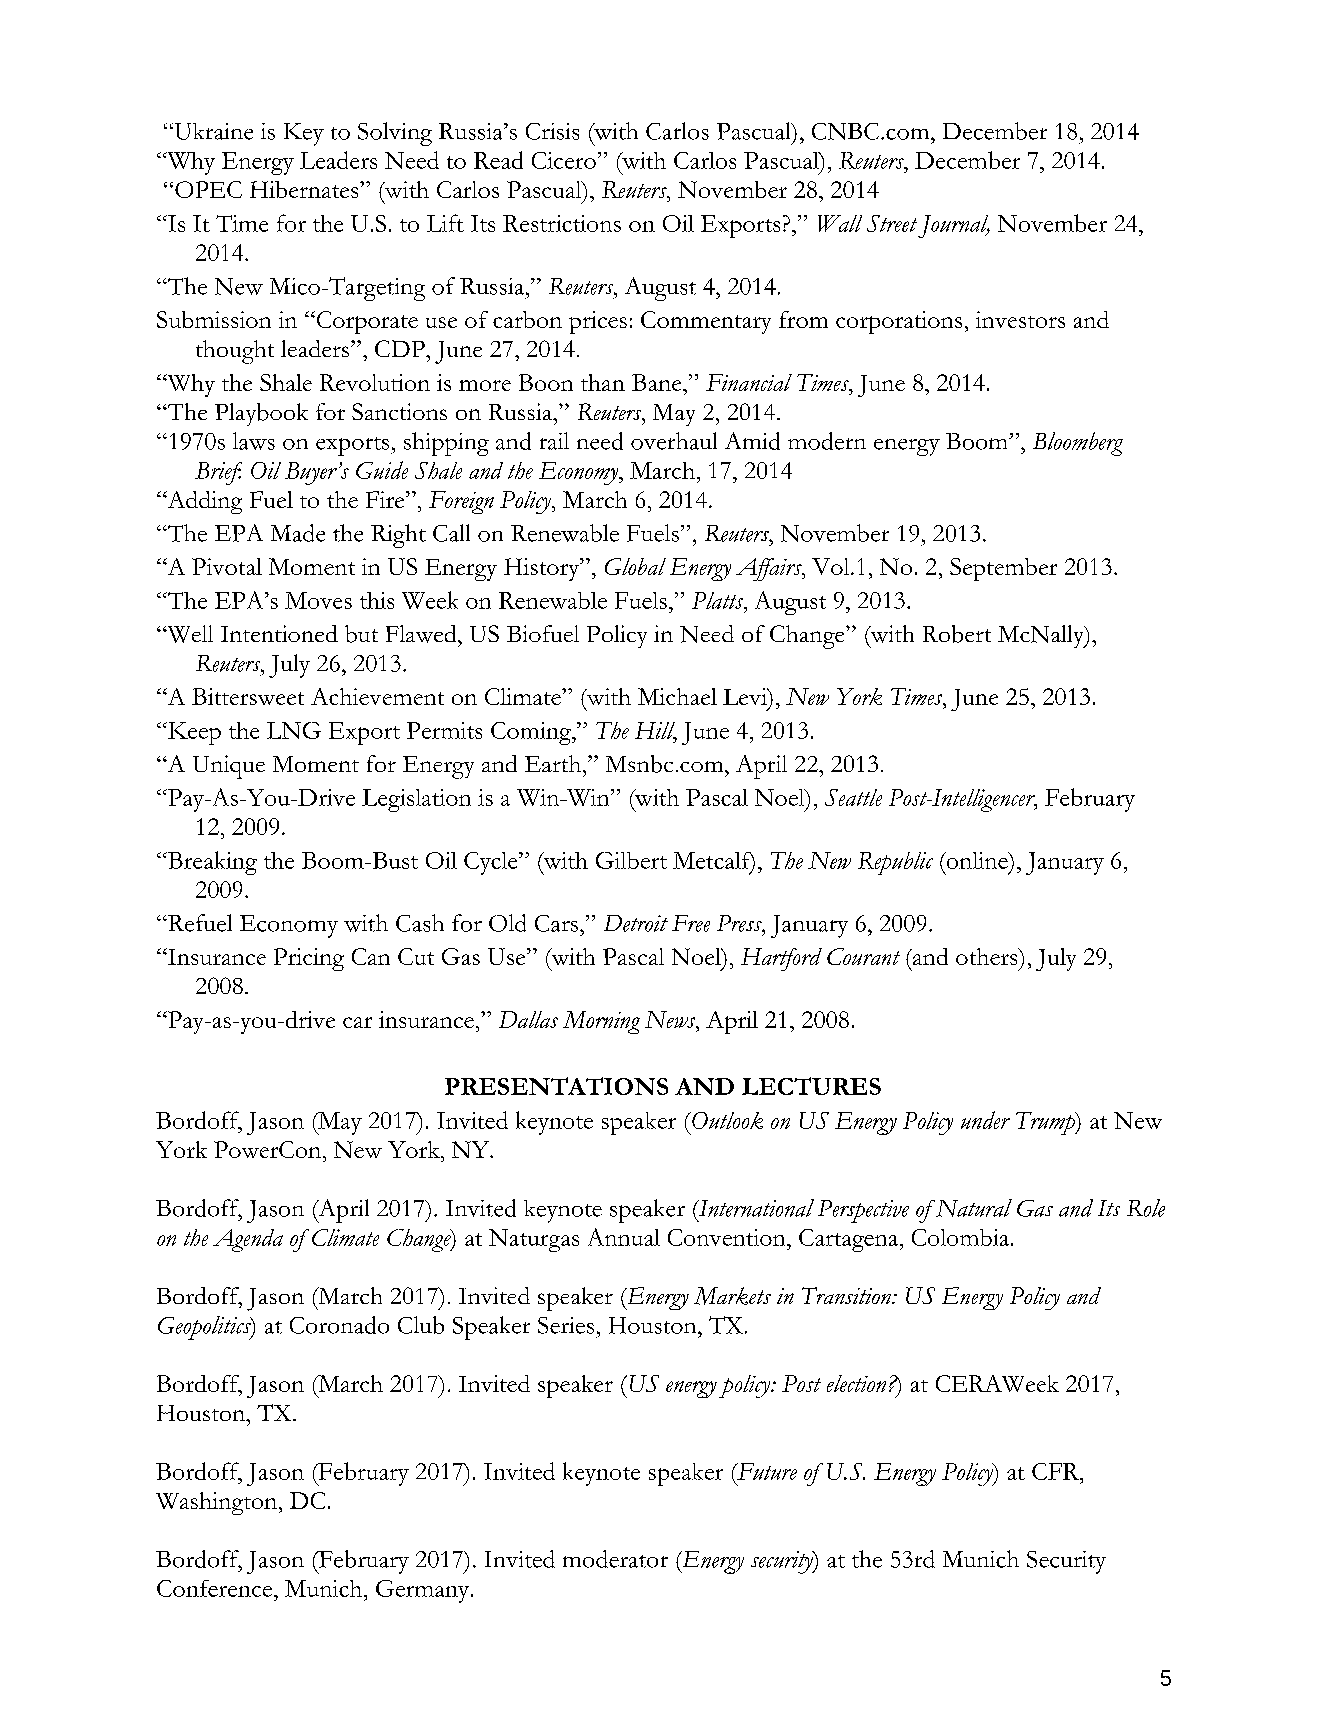 The height and width of the screenshot is (1716, 1326). Describe the element at coordinates (954, 226) in the screenshot. I see `Journal` at that location.
